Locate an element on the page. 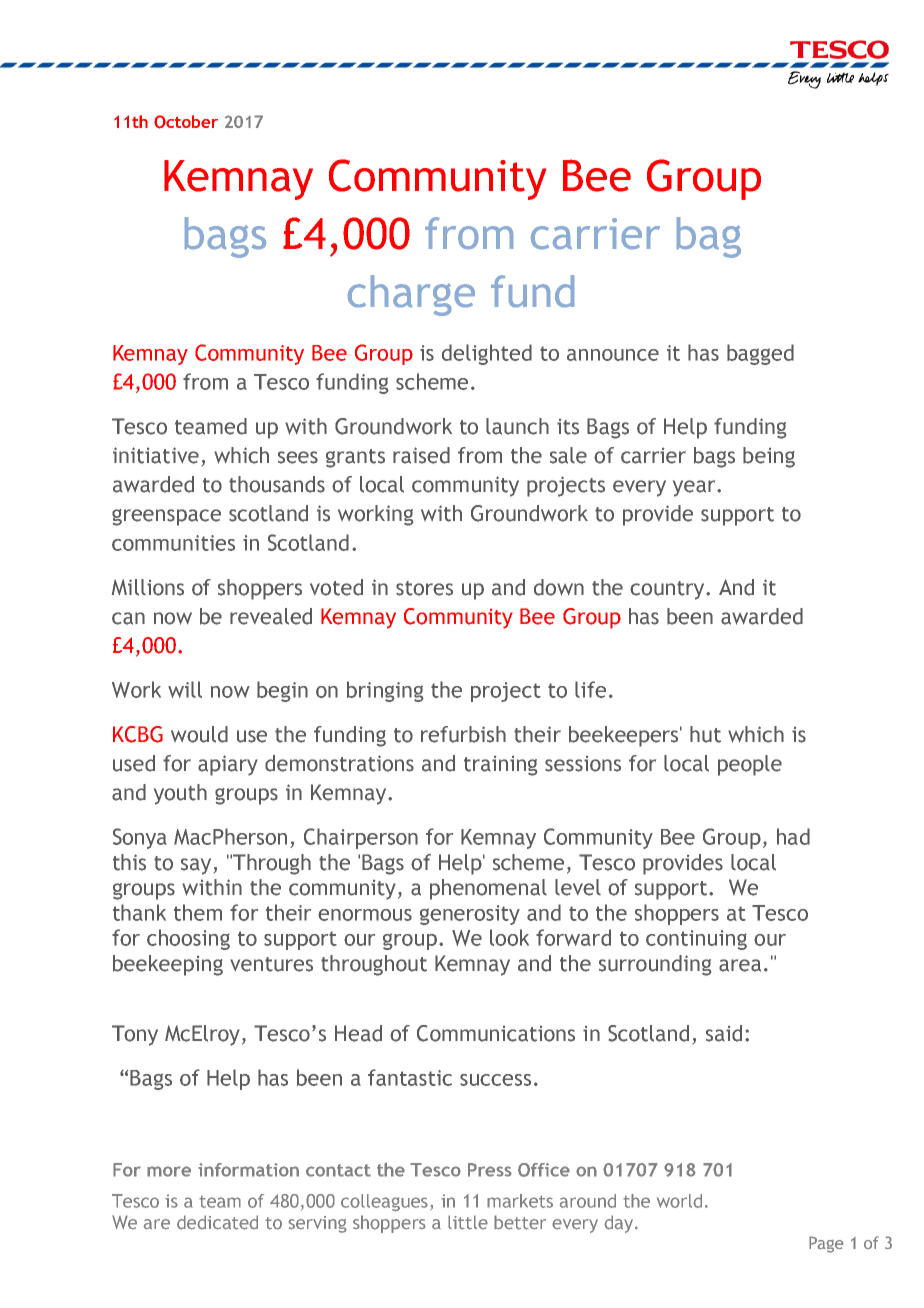  October is located at coordinates (186, 122).
